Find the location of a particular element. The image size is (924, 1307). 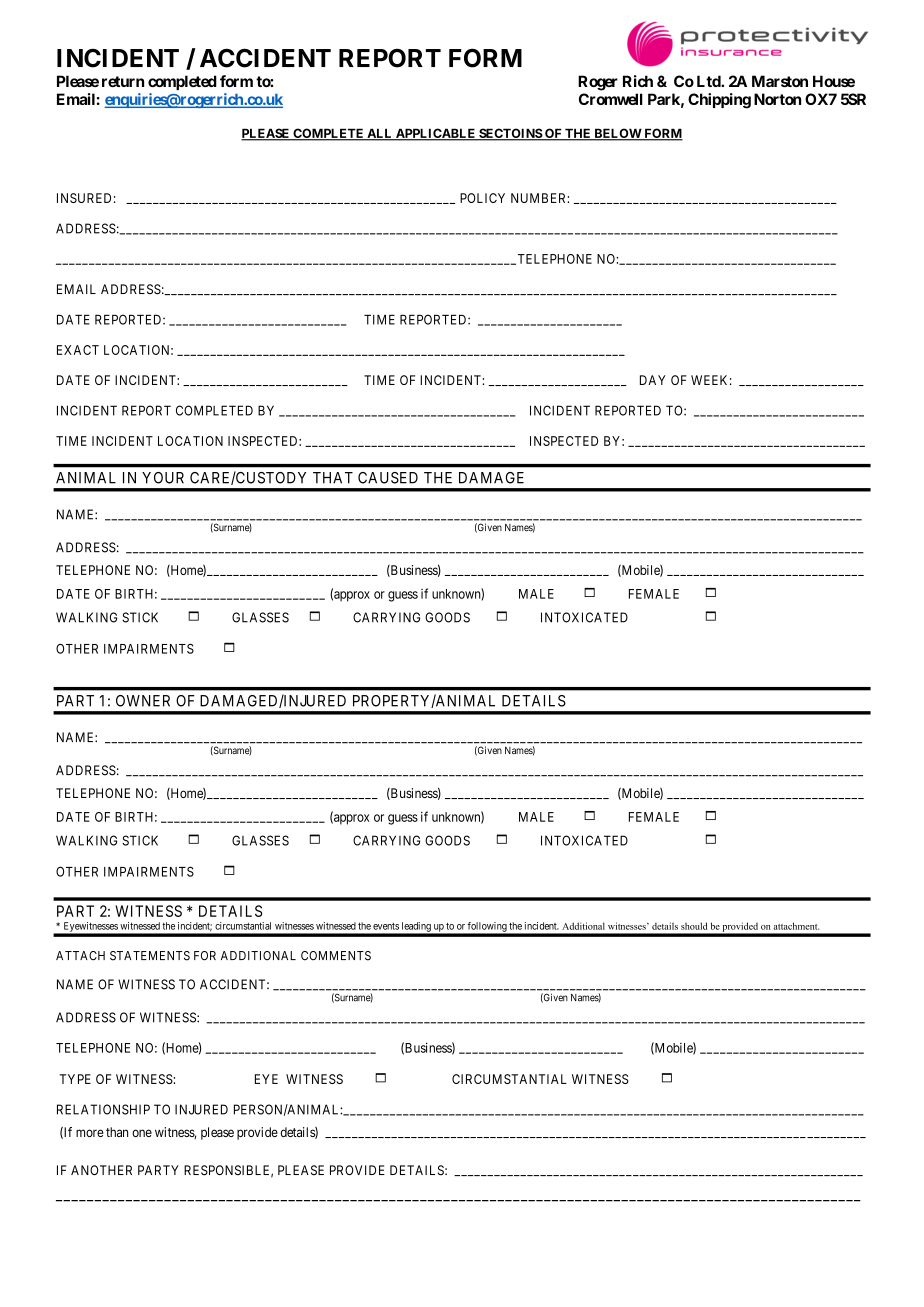

EXACT is located at coordinates (78, 350).
